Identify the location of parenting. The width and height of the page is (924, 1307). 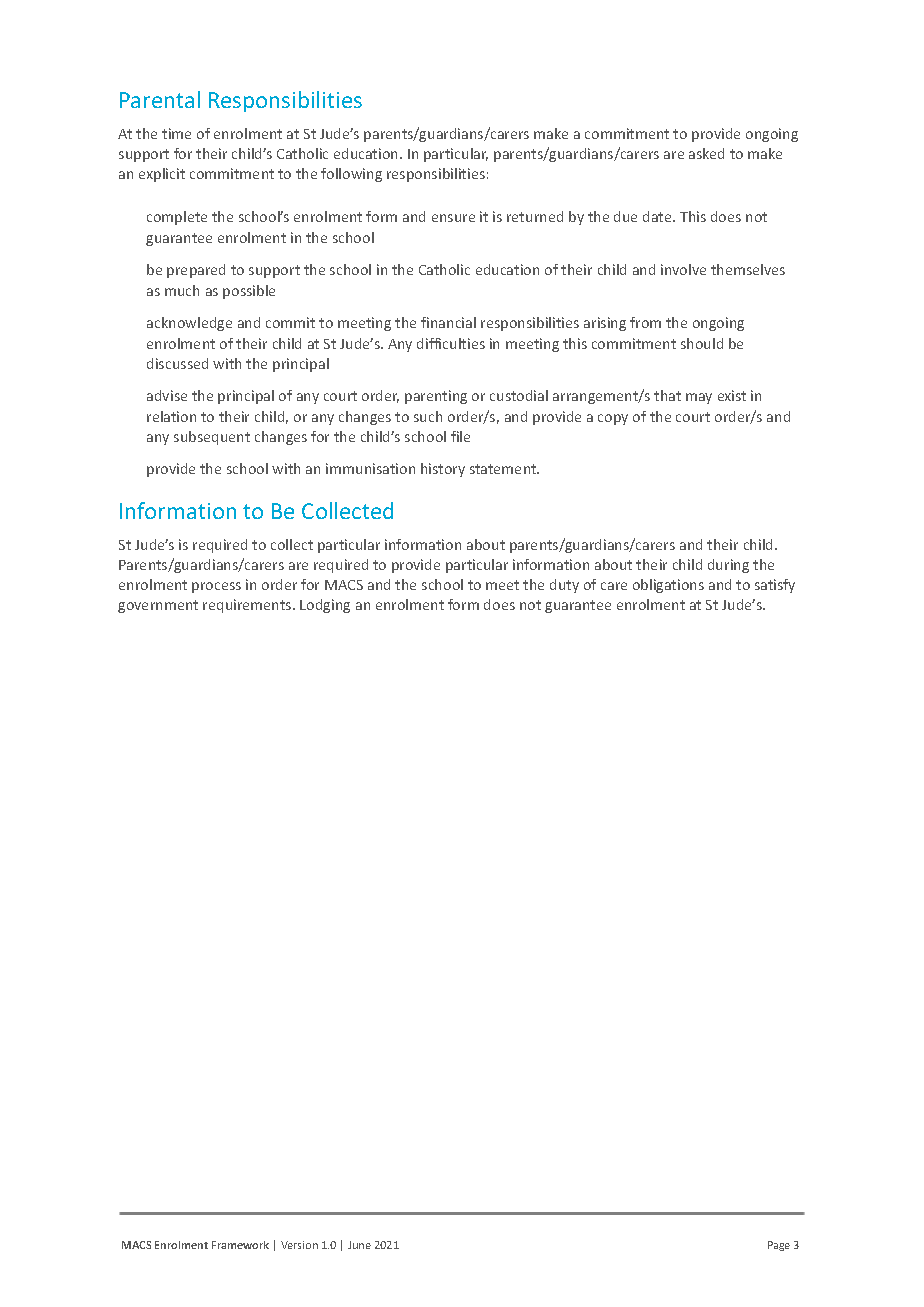
(436, 397).
